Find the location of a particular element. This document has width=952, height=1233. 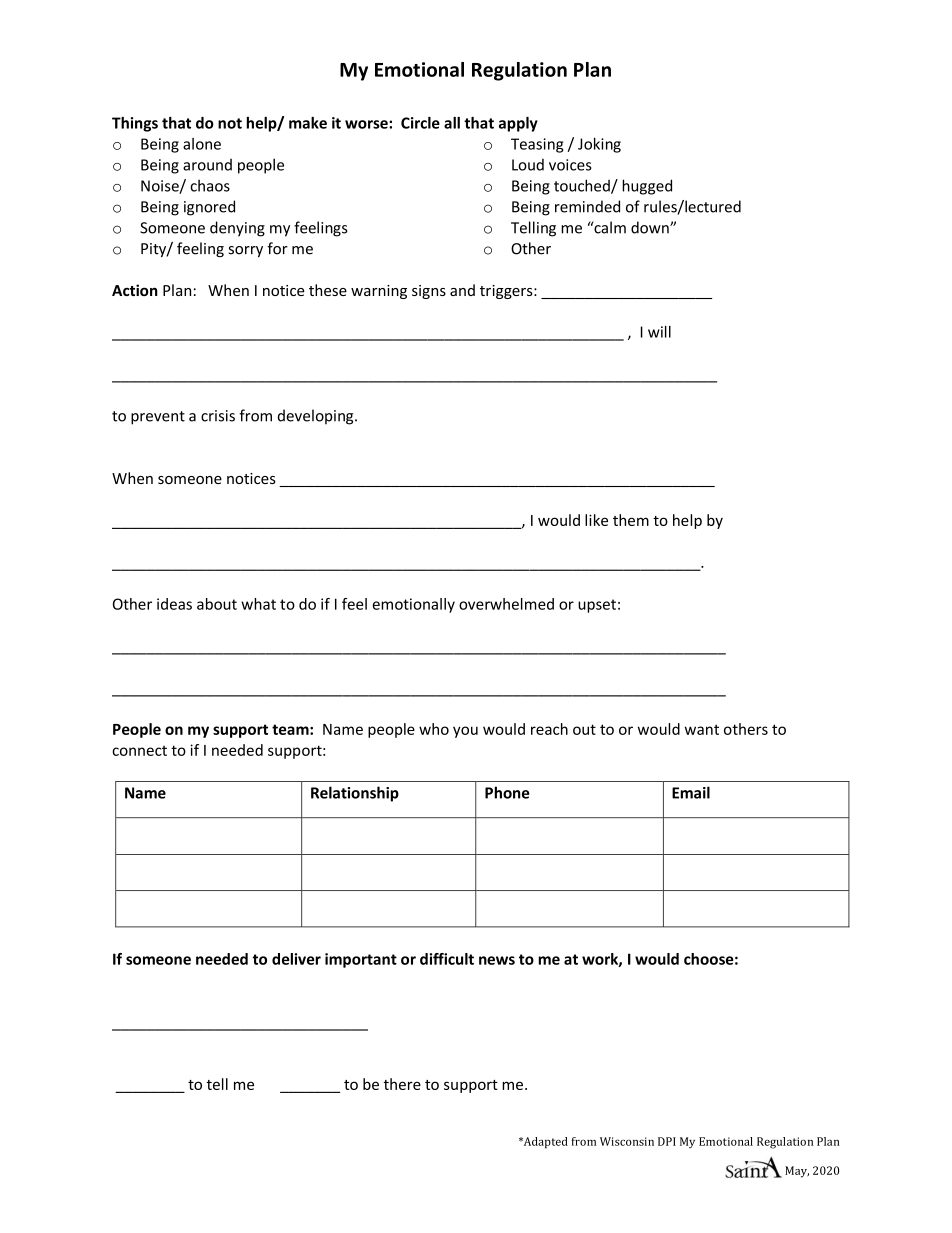

Circle is located at coordinates (420, 123).
